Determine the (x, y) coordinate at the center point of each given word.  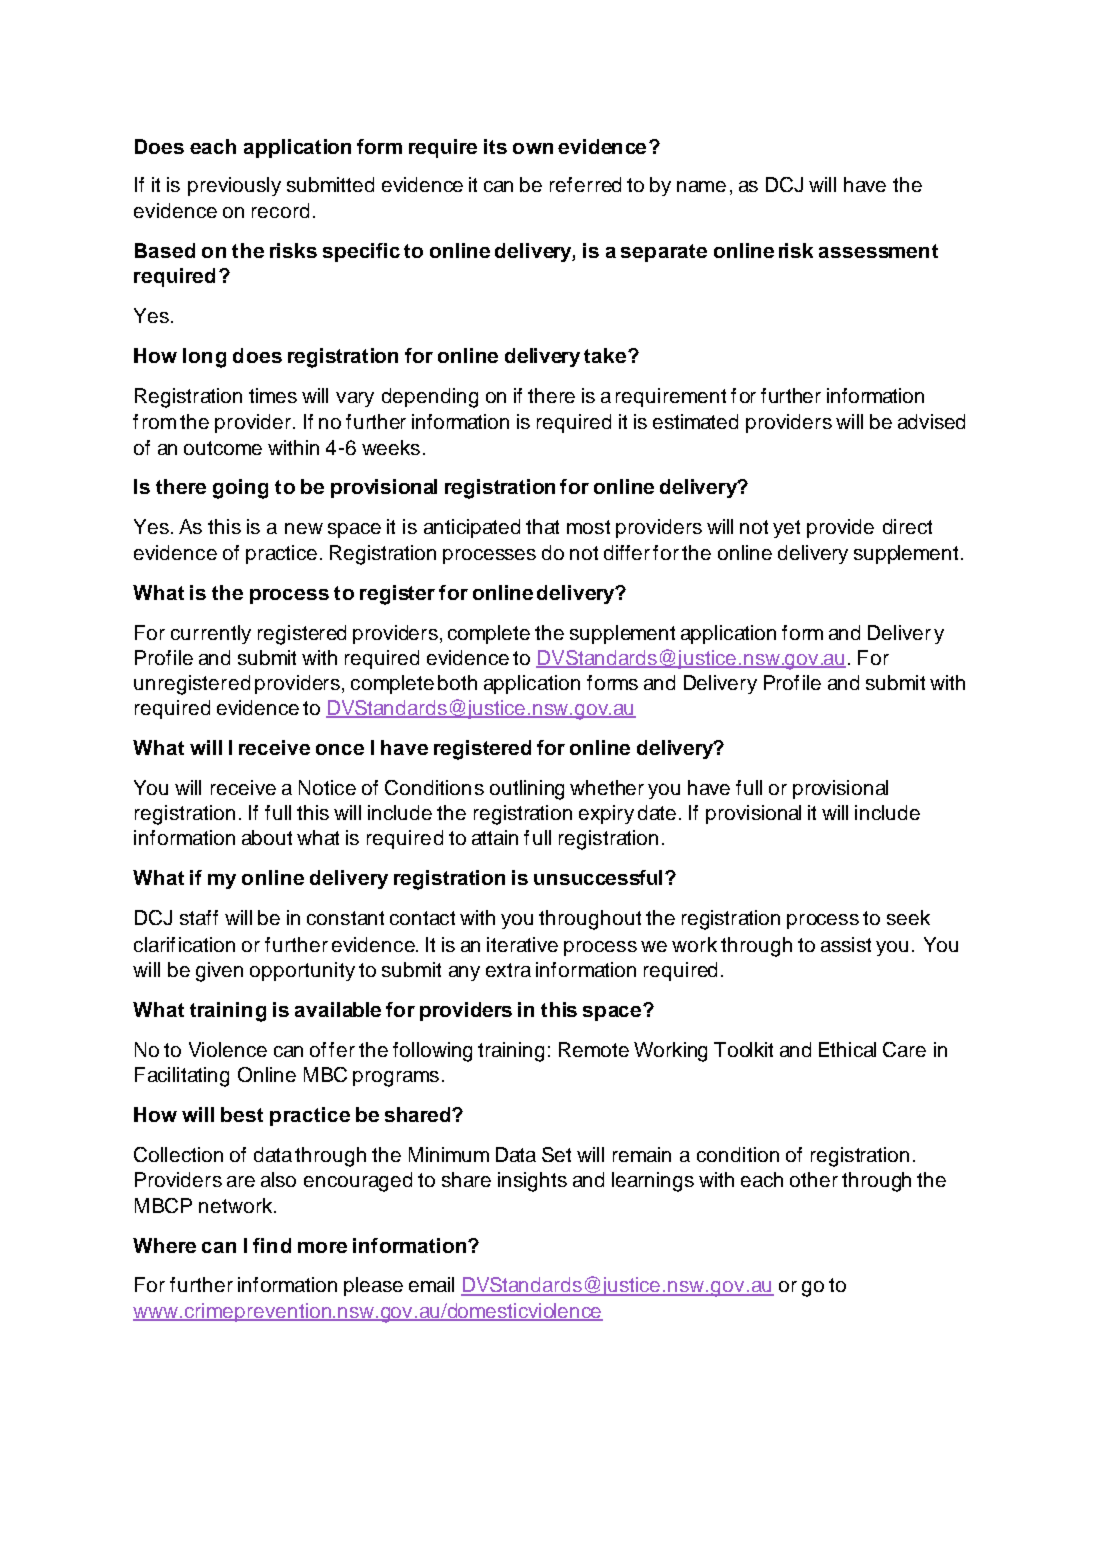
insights (532, 1182)
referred (585, 184)
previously (234, 186)
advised (931, 421)
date (657, 812)
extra (508, 970)
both (457, 682)
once (340, 749)
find (272, 1245)
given (219, 972)
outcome (223, 448)
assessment (878, 251)
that (542, 526)
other (814, 1179)
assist (846, 944)
